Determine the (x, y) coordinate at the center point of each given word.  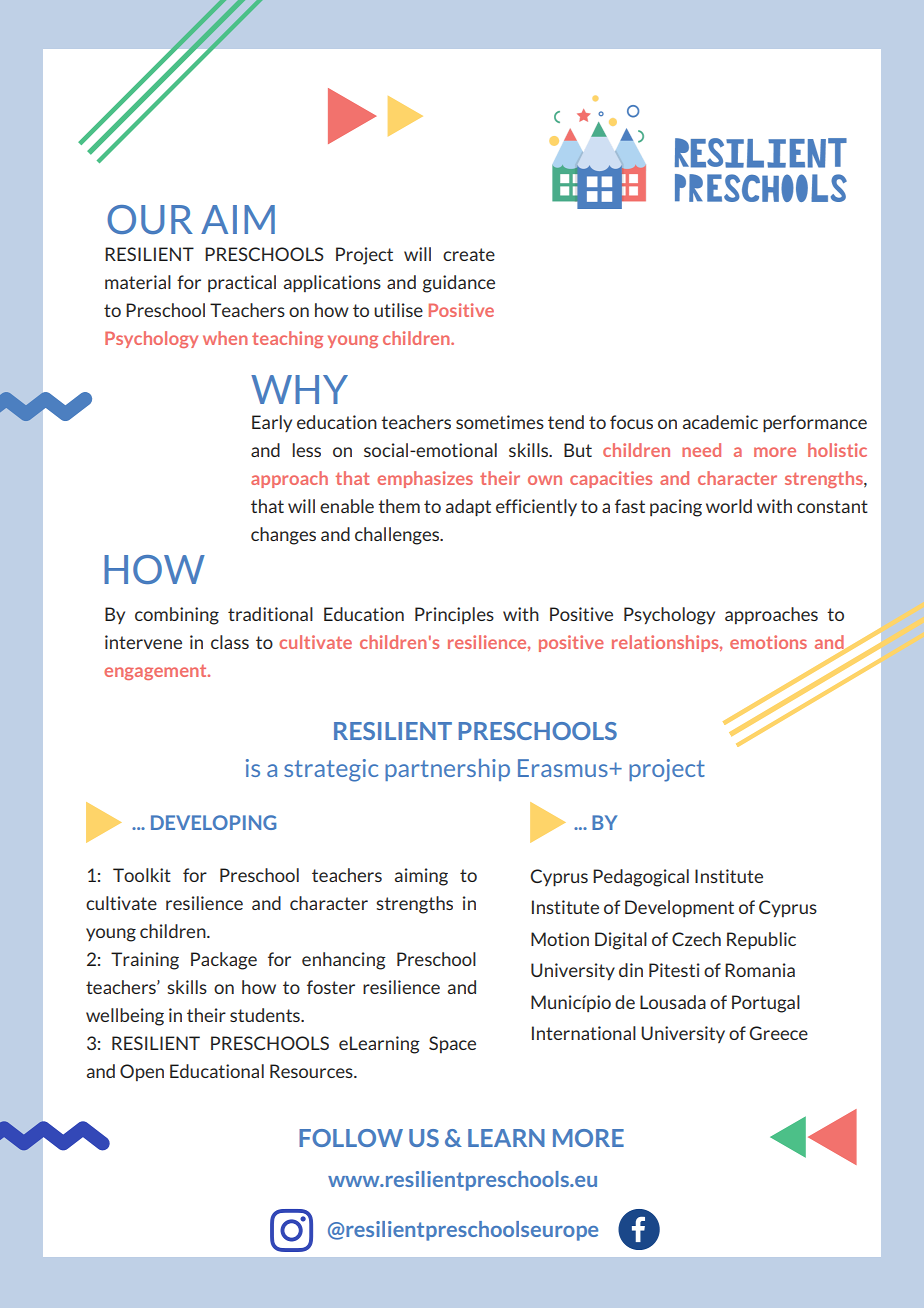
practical (242, 283)
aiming (421, 877)
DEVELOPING (213, 822)
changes (283, 536)
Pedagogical (641, 878)
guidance (458, 284)
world (729, 506)
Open (142, 1072)
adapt (468, 508)
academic (720, 422)
